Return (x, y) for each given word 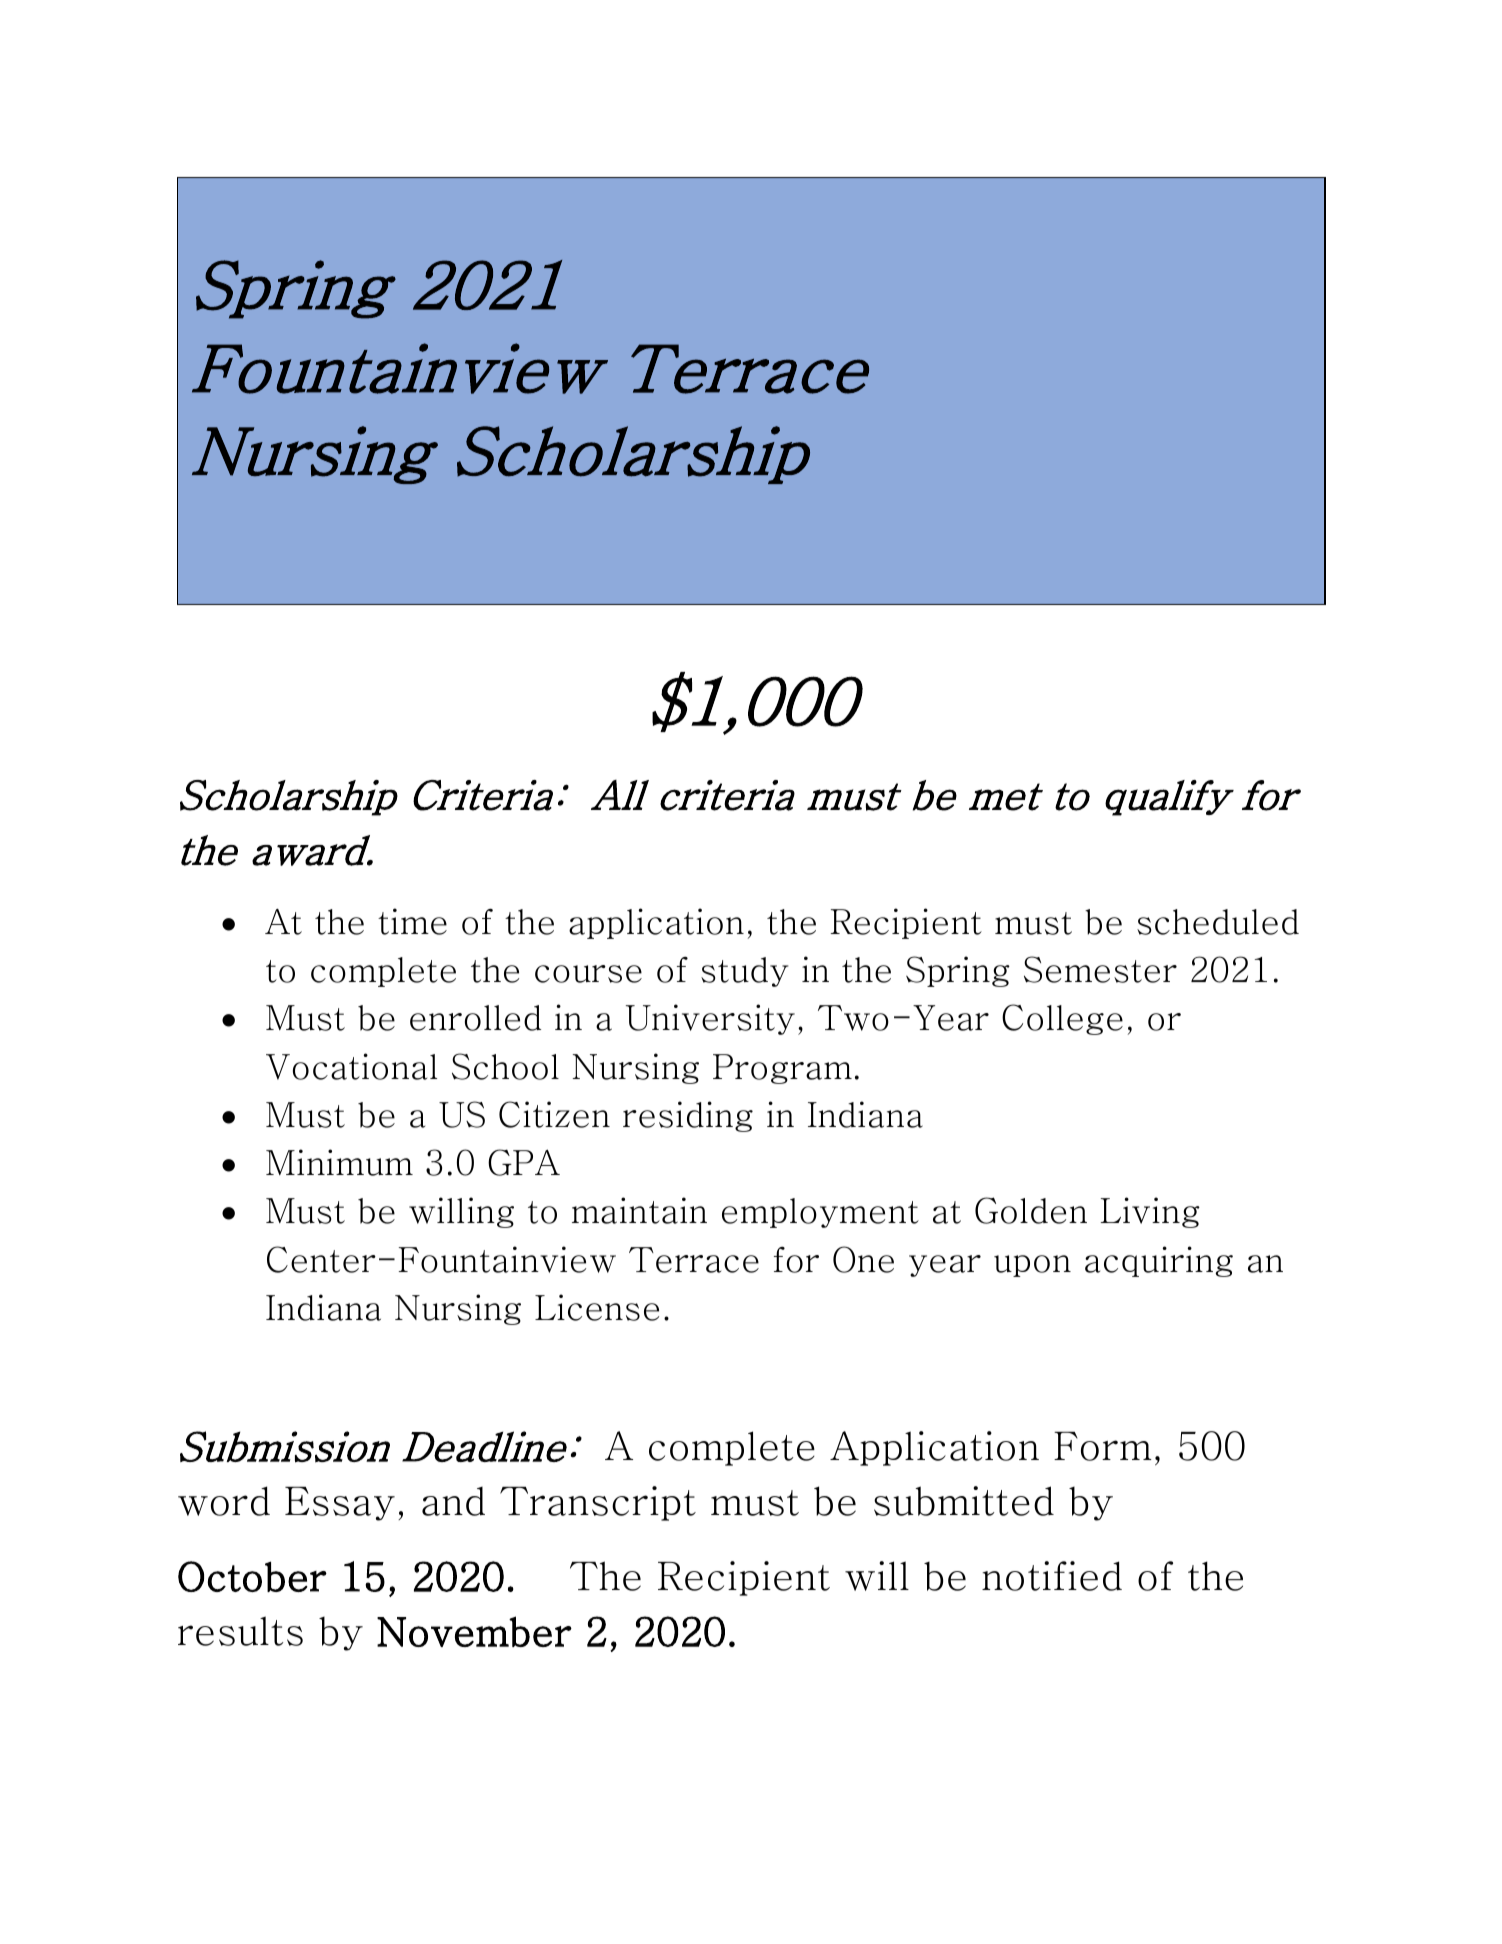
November (474, 1631)
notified (1052, 1576)
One (863, 1259)
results (240, 1631)
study (744, 972)
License (597, 1307)
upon (1032, 1266)
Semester (1100, 969)
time (412, 921)
